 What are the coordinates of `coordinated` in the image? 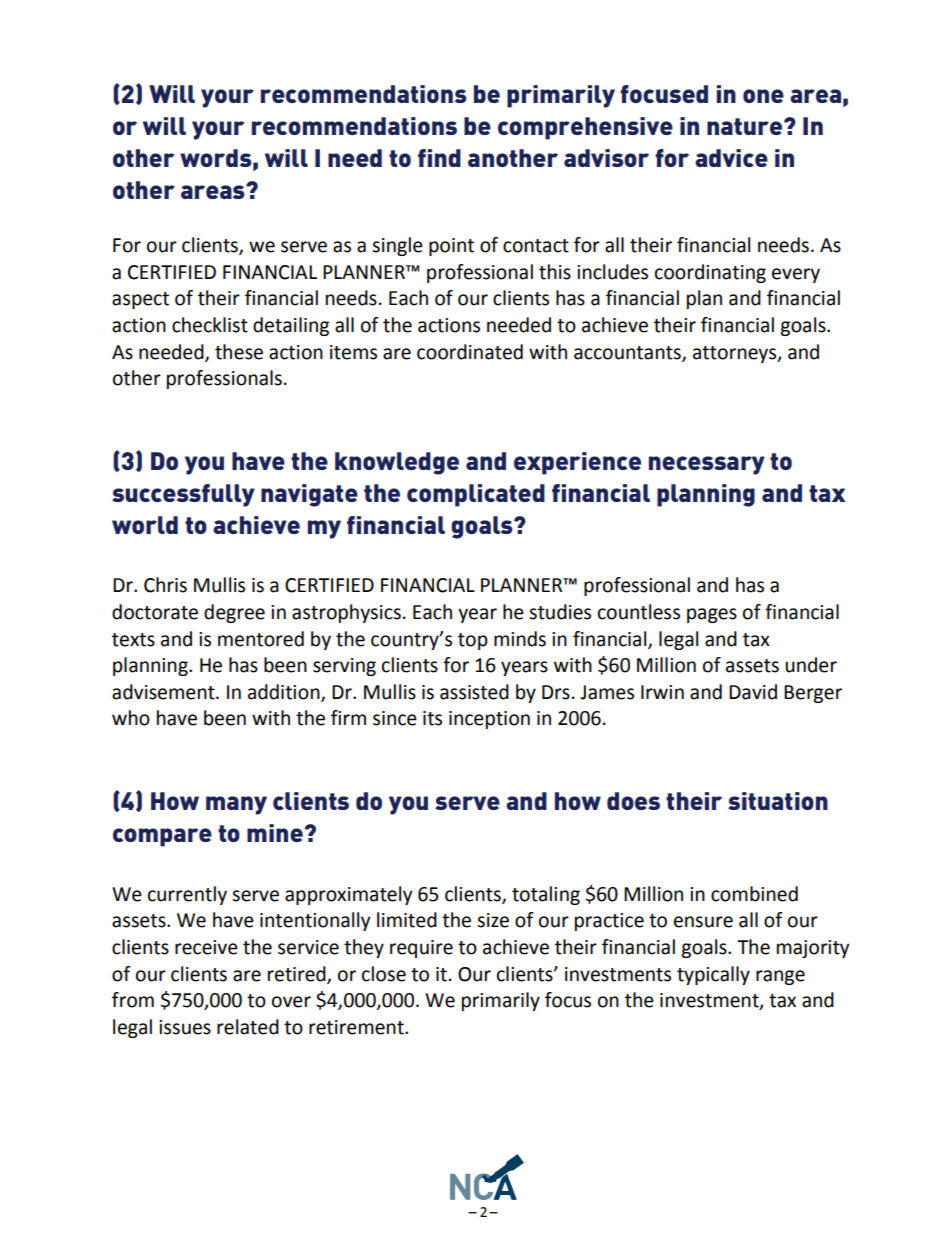 It's located at (470, 352).
